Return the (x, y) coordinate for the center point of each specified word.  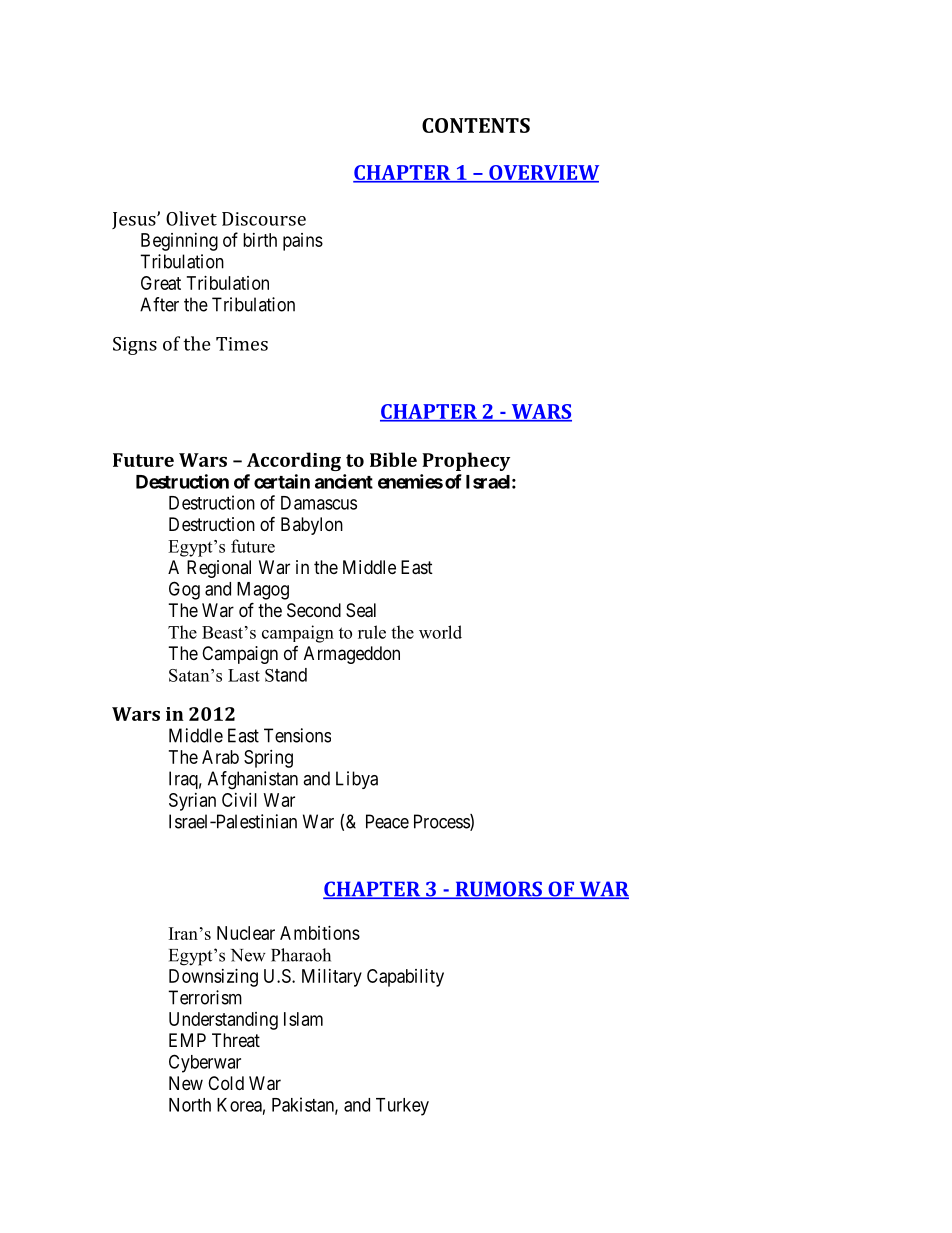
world (440, 632)
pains (303, 242)
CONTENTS (476, 125)
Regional (219, 569)
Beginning (179, 242)
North (190, 1105)
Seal (361, 610)
